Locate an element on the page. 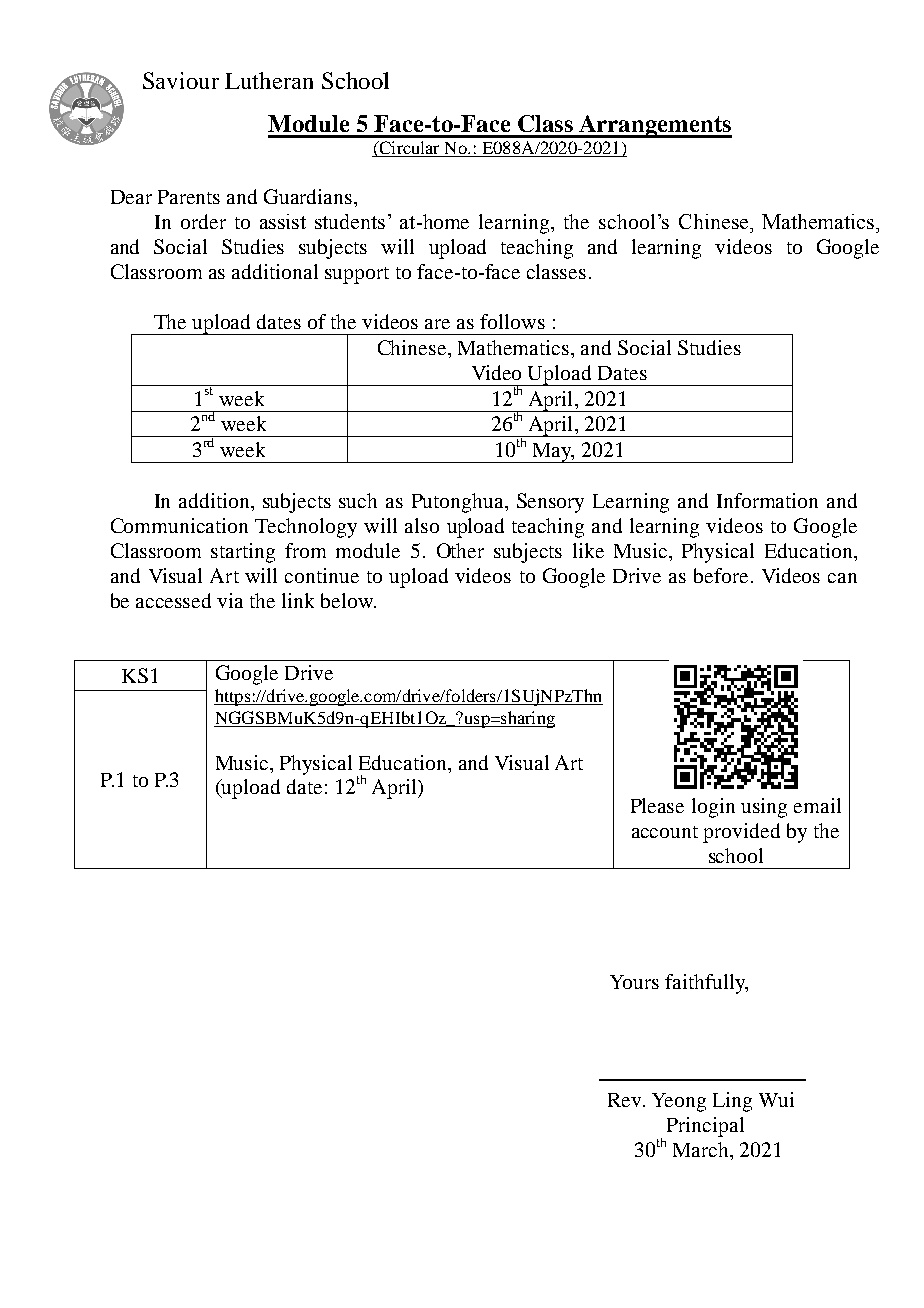  Ling is located at coordinates (732, 1102).
